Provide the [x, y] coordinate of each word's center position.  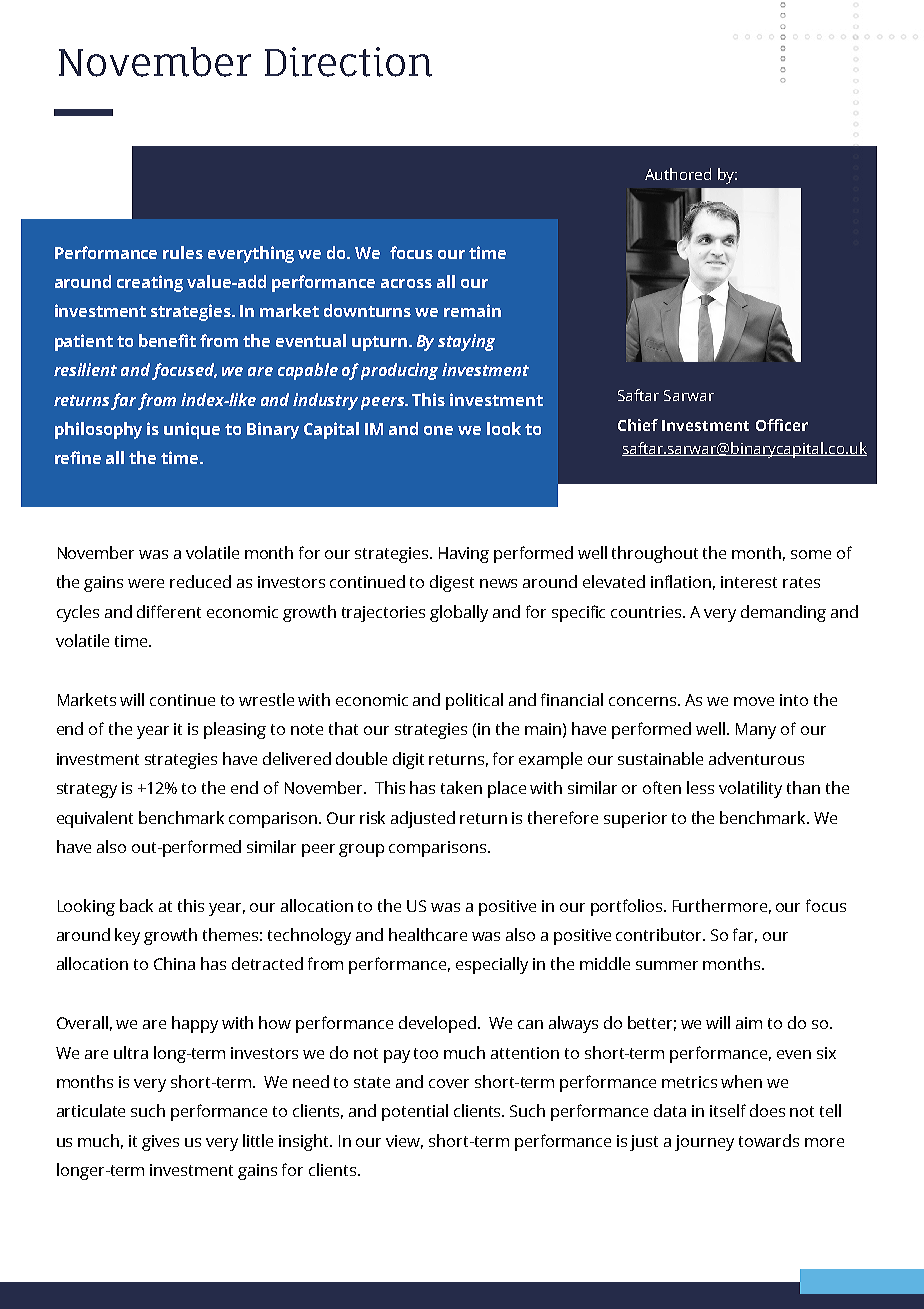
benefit [167, 340]
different [169, 611]
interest [749, 582]
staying [466, 342]
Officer [782, 425]
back [136, 905]
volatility [750, 789]
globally [459, 613]
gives [160, 1143]
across [406, 283]
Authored [678, 174]
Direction [348, 62]
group [361, 850]
